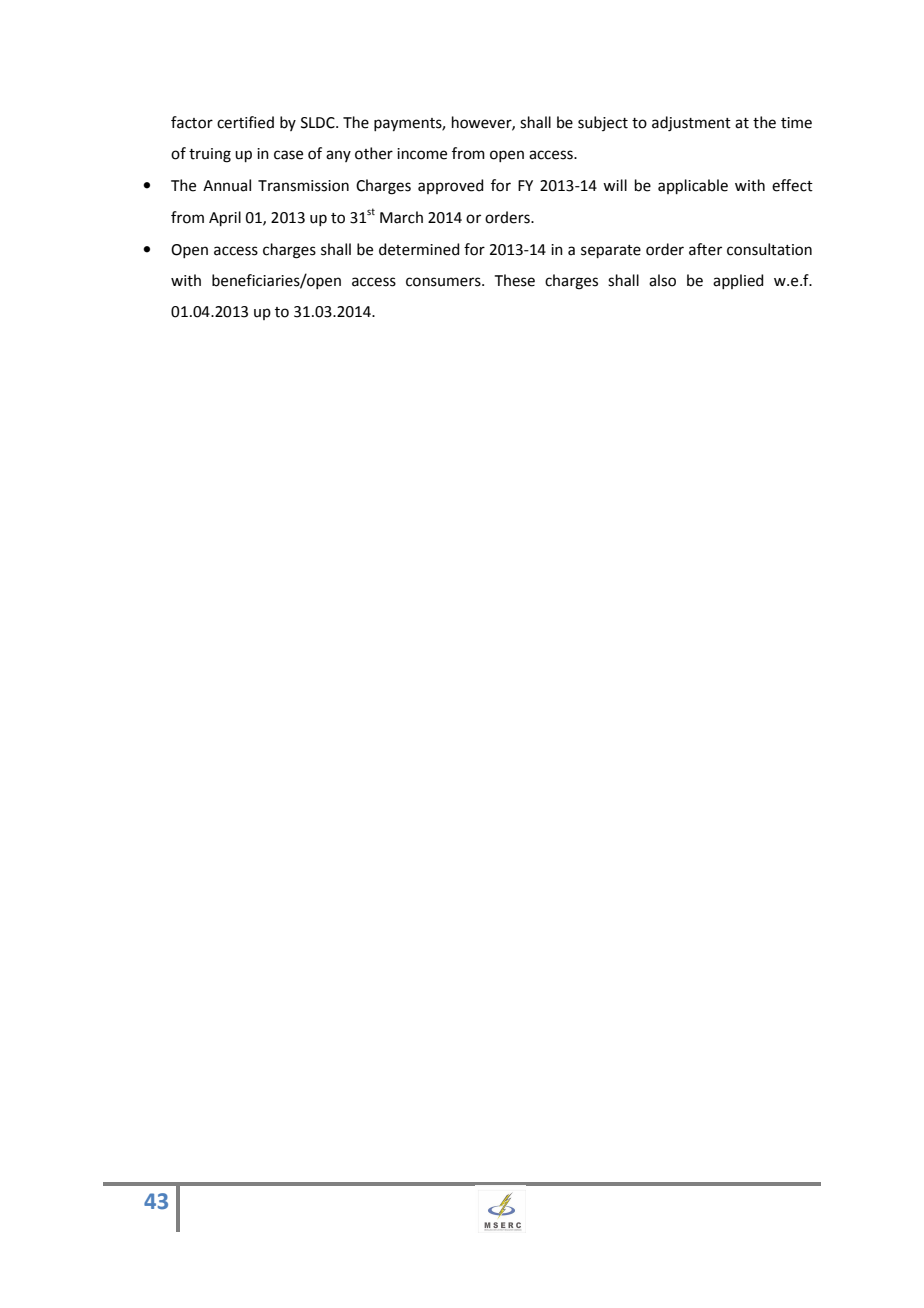  Describe the element at coordinates (603, 123) in the page. I see `subject` at that location.
